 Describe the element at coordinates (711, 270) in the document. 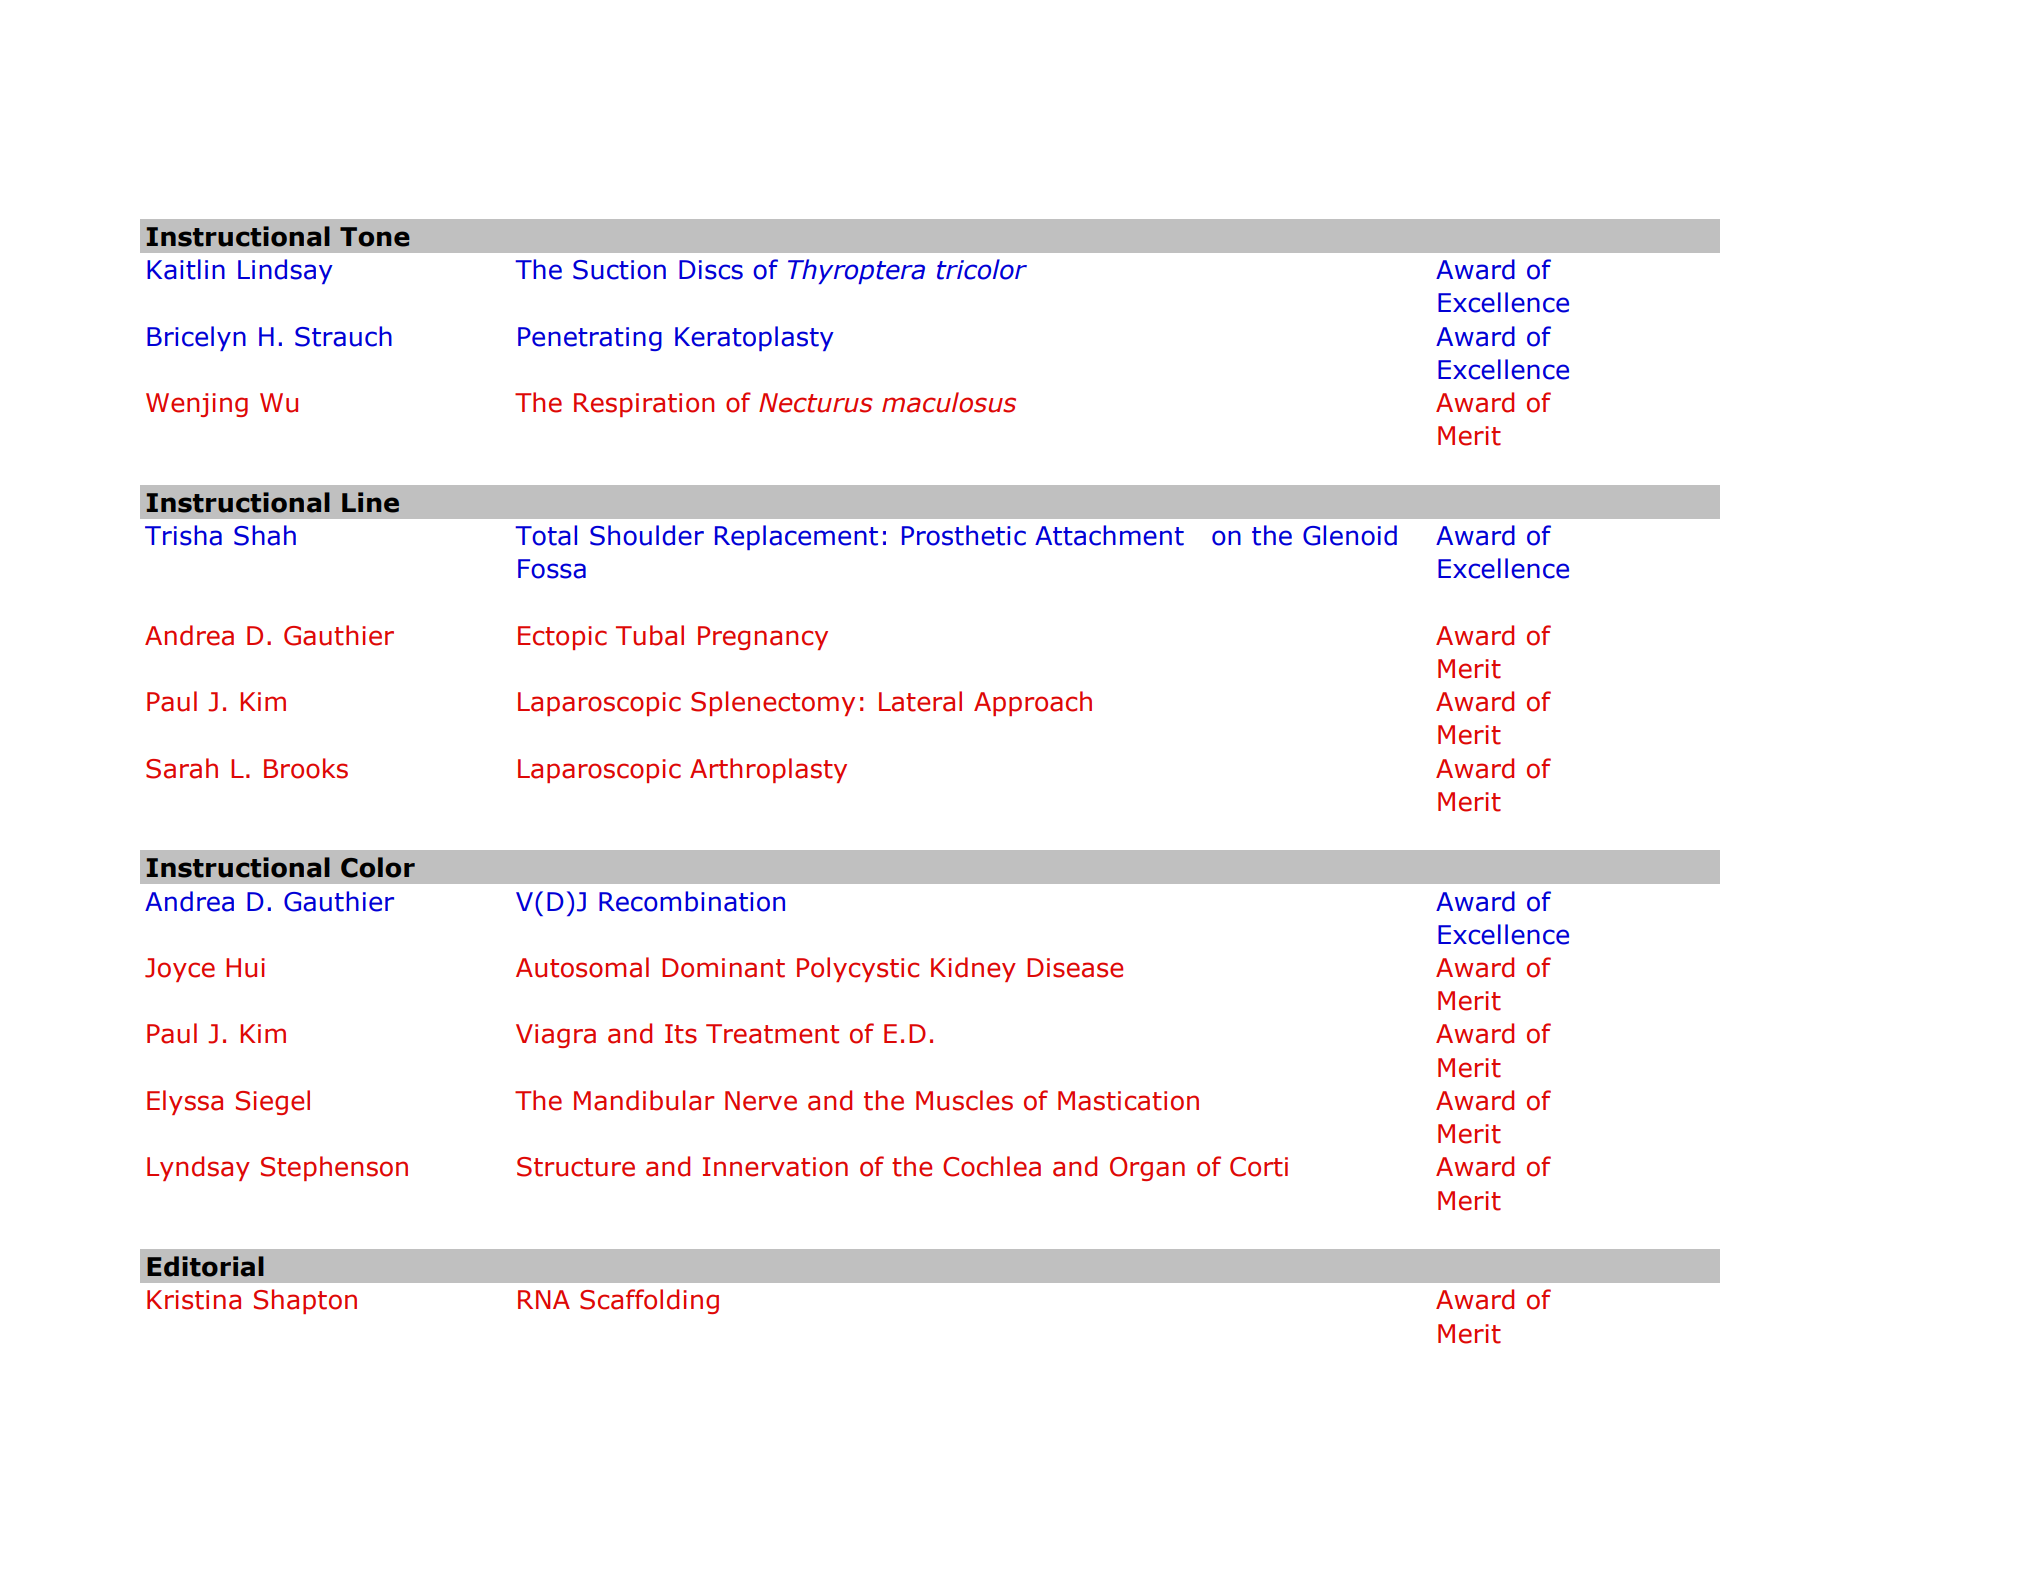

I see `Discs` at that location.
